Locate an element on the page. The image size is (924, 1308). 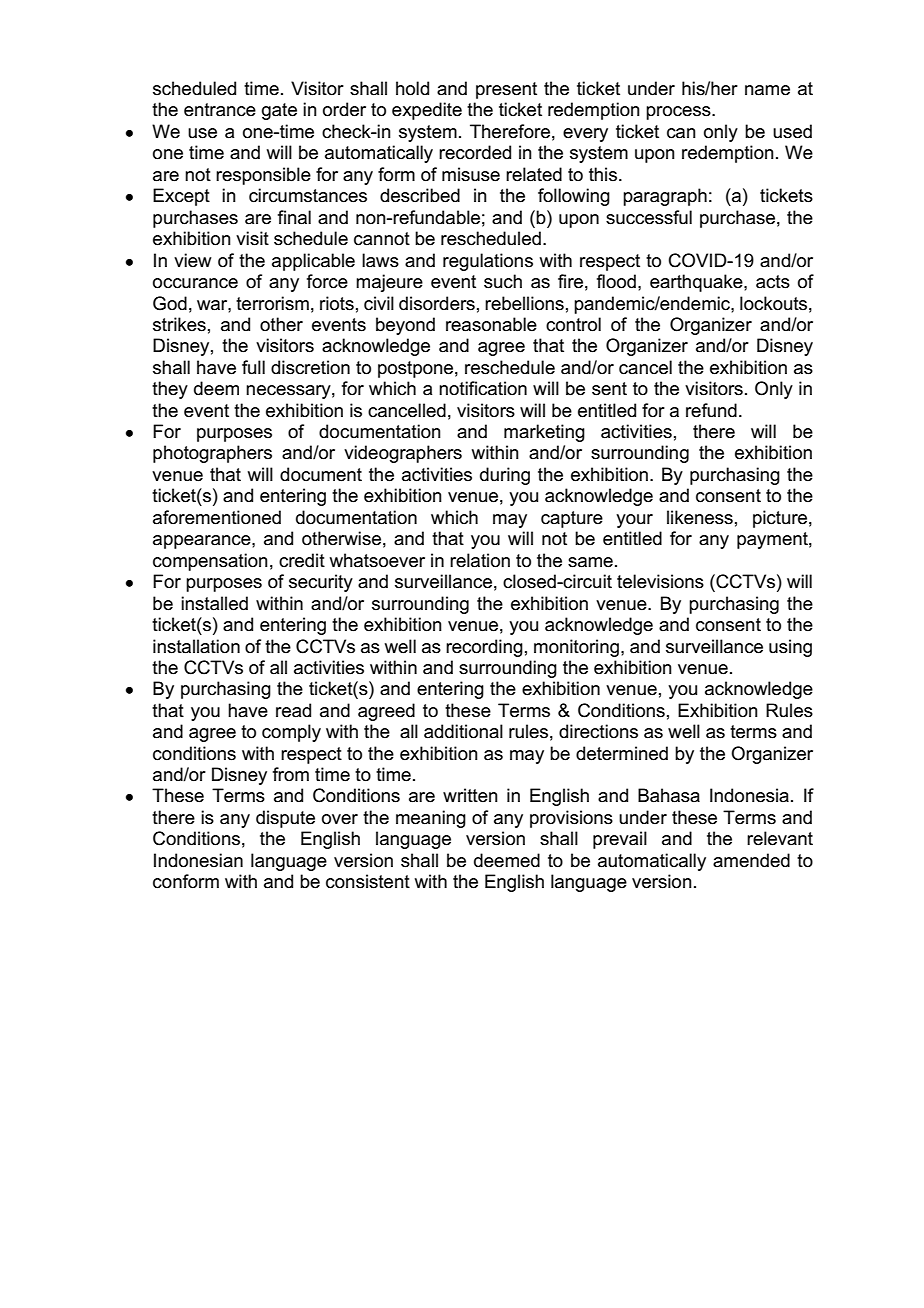
entrance is located at coordinates (220, 110).
